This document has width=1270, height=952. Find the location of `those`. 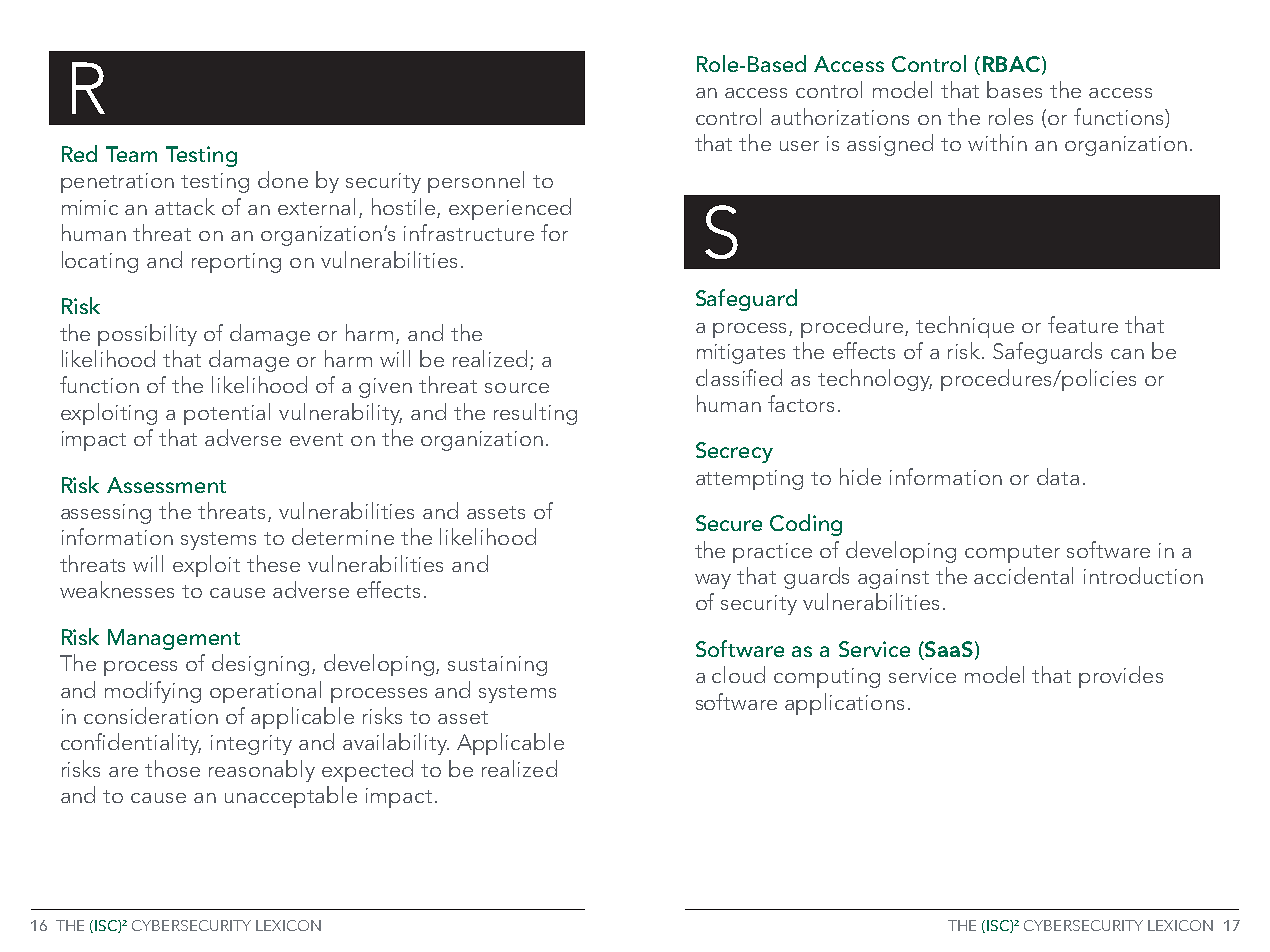

those is located at coordinates (172, 768).
